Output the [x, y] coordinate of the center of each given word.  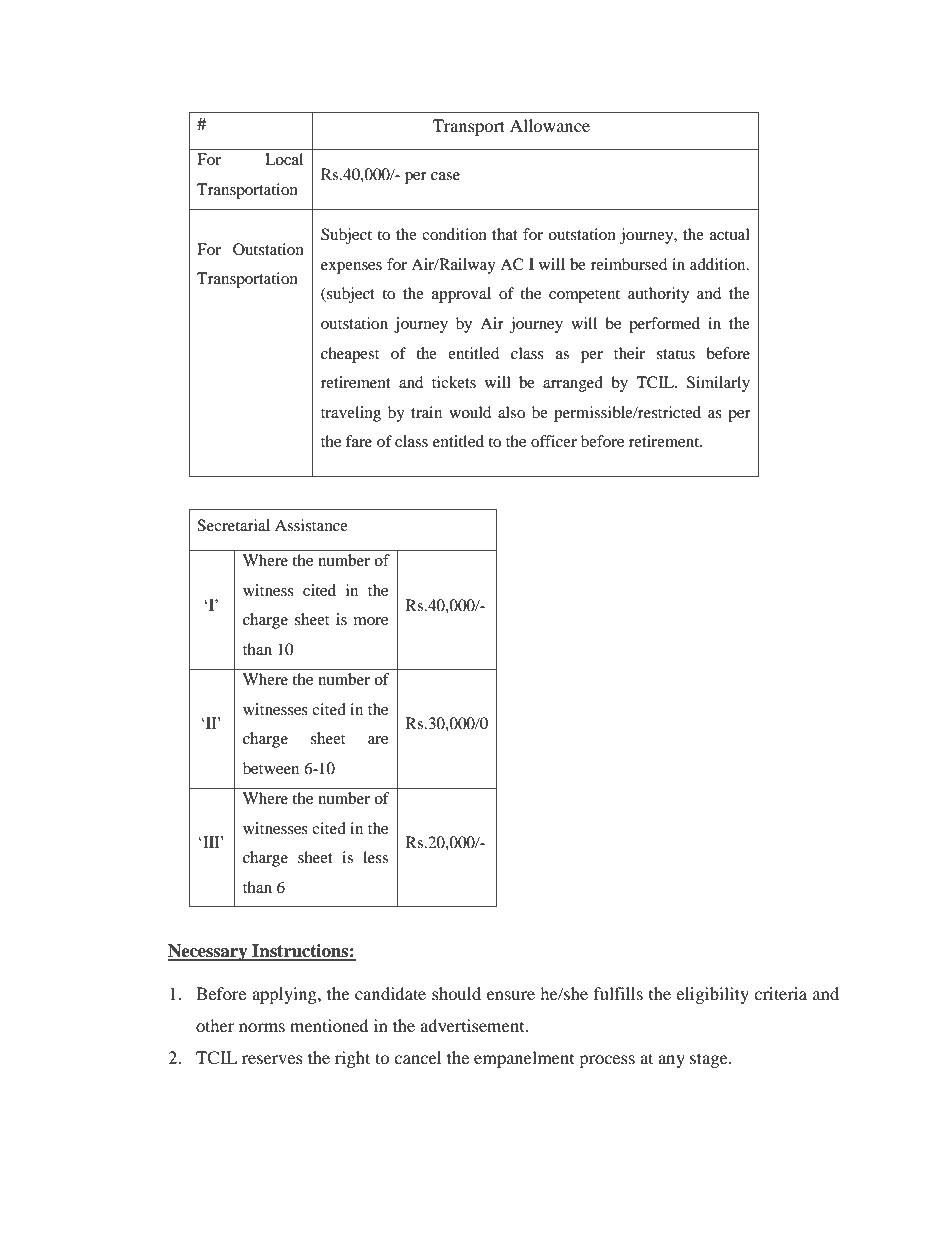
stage [710, 1060]
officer [554, 441]
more [371, 621]
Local [284, 159]
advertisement [473, 1025]
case [445, 176]
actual [730, 234]
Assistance [311, 525]
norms [262, 1027]
